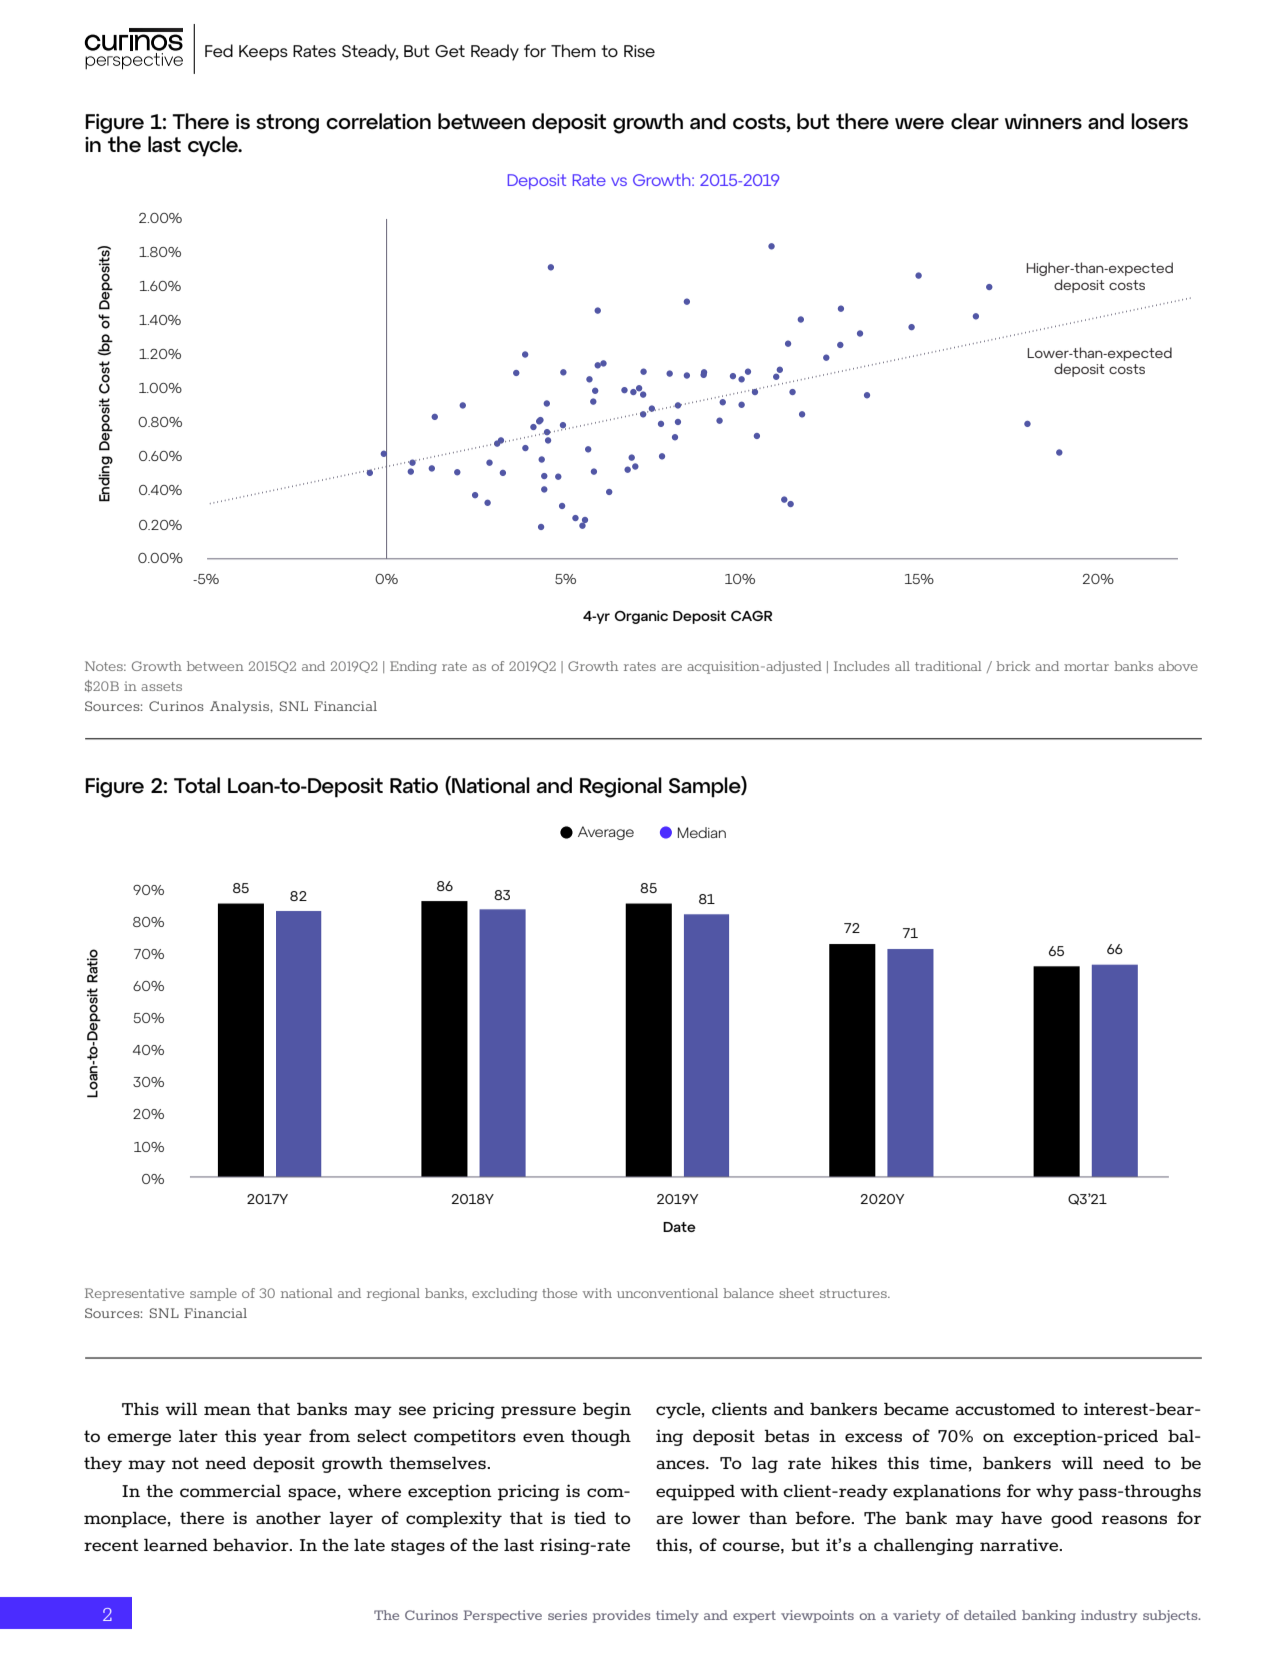  Describe the element at coordinates (134, 1294) in the screenshot. I see `Representative` at that location.
